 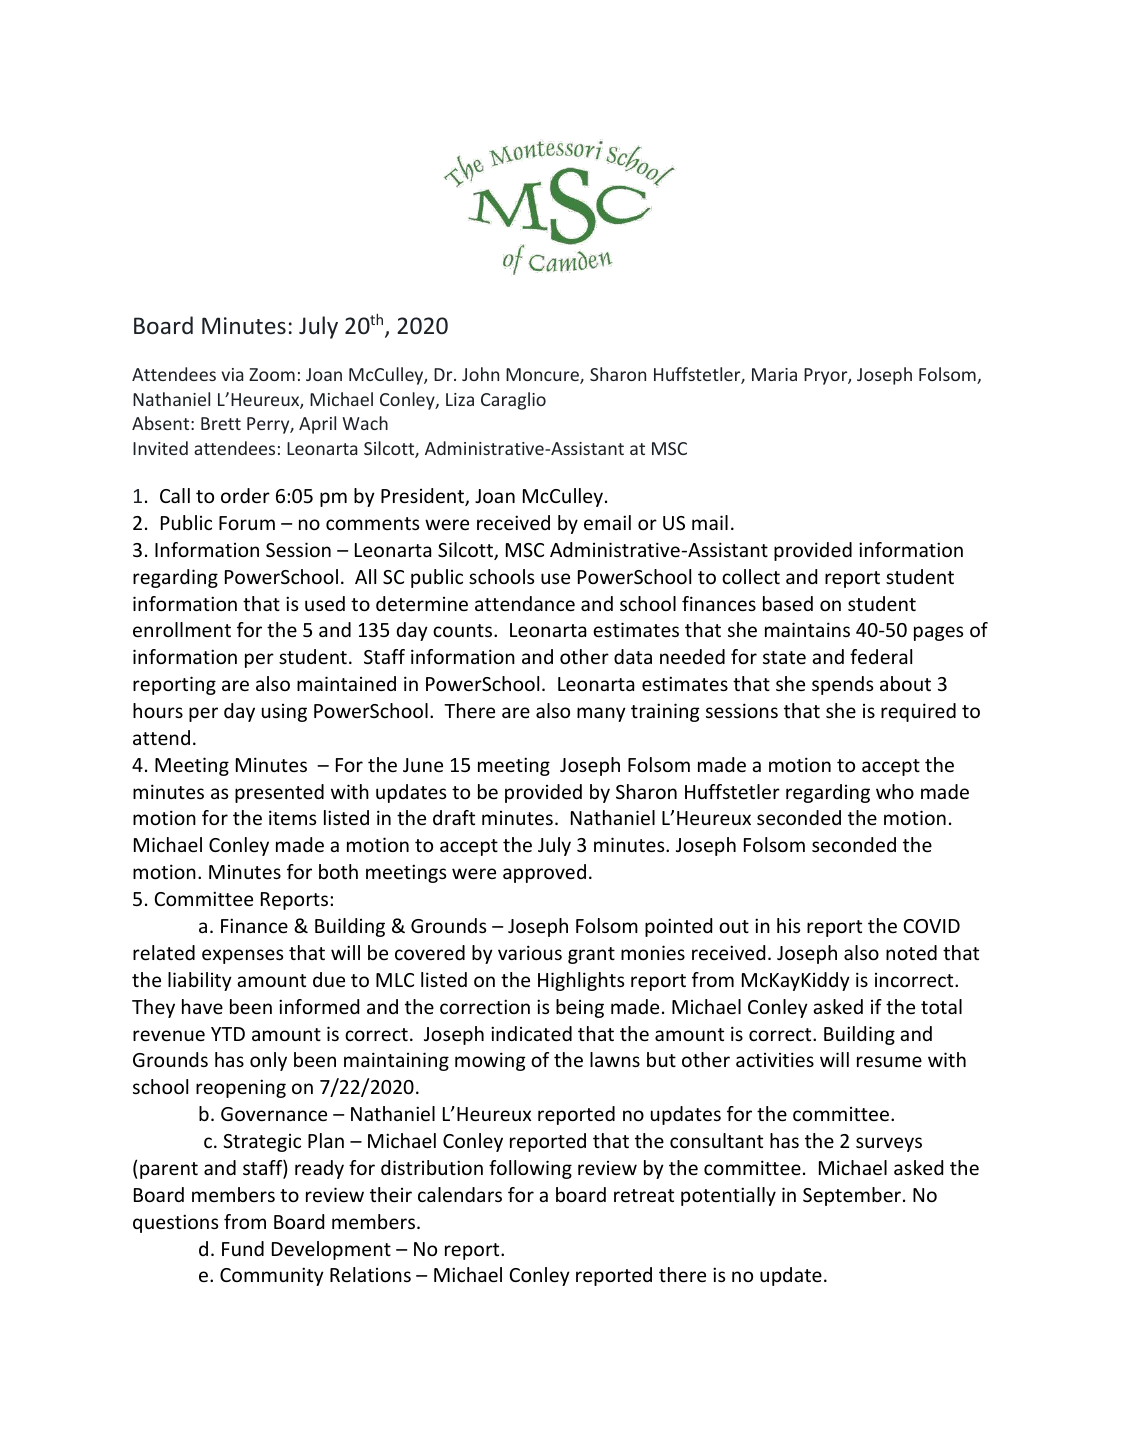 What do you see at coordinates (221, 423) in the screenshot?
I see `Brett` at bounding box center [221, 423].
